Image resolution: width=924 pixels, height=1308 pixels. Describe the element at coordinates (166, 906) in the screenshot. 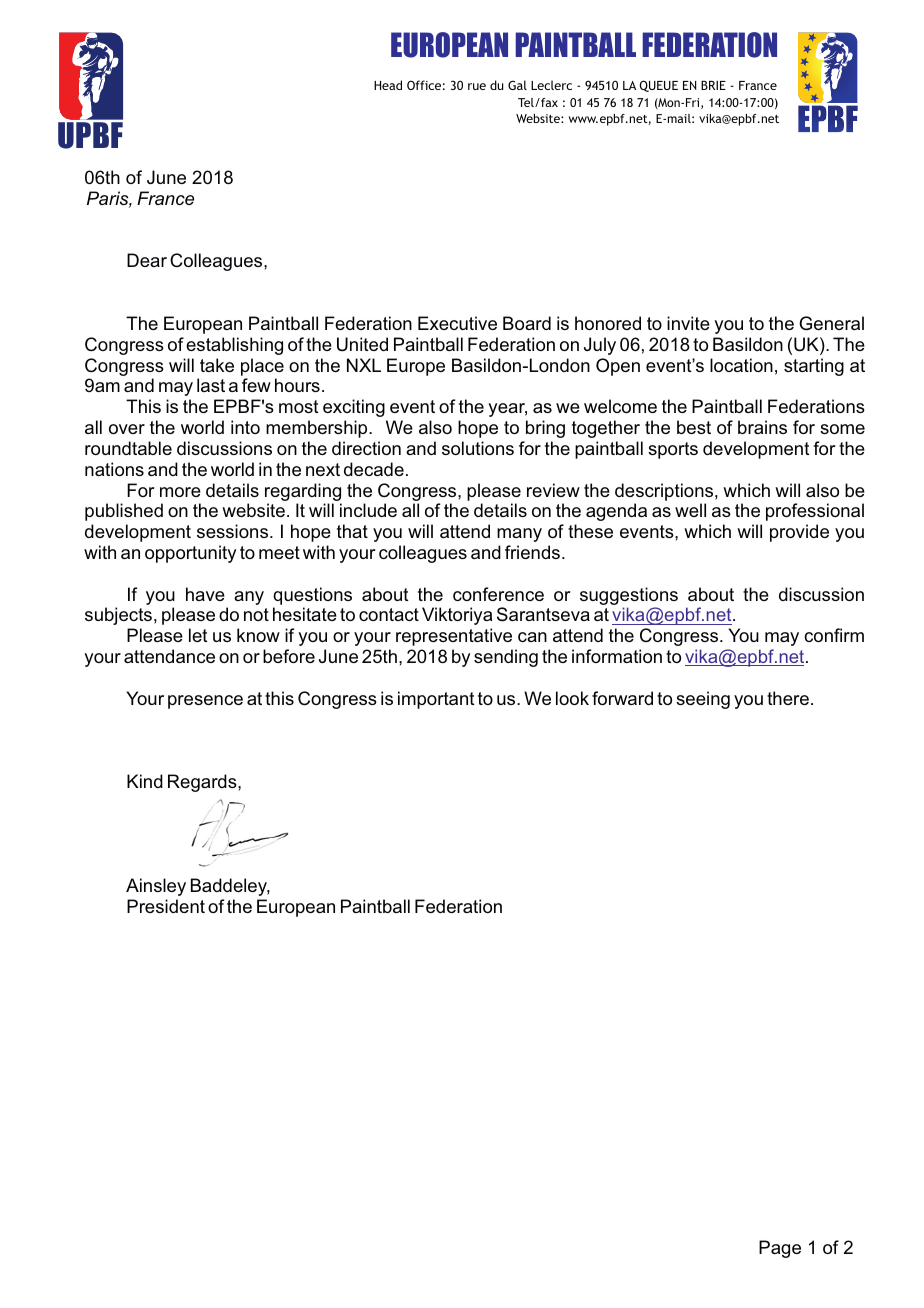

I see `President` at that location.
